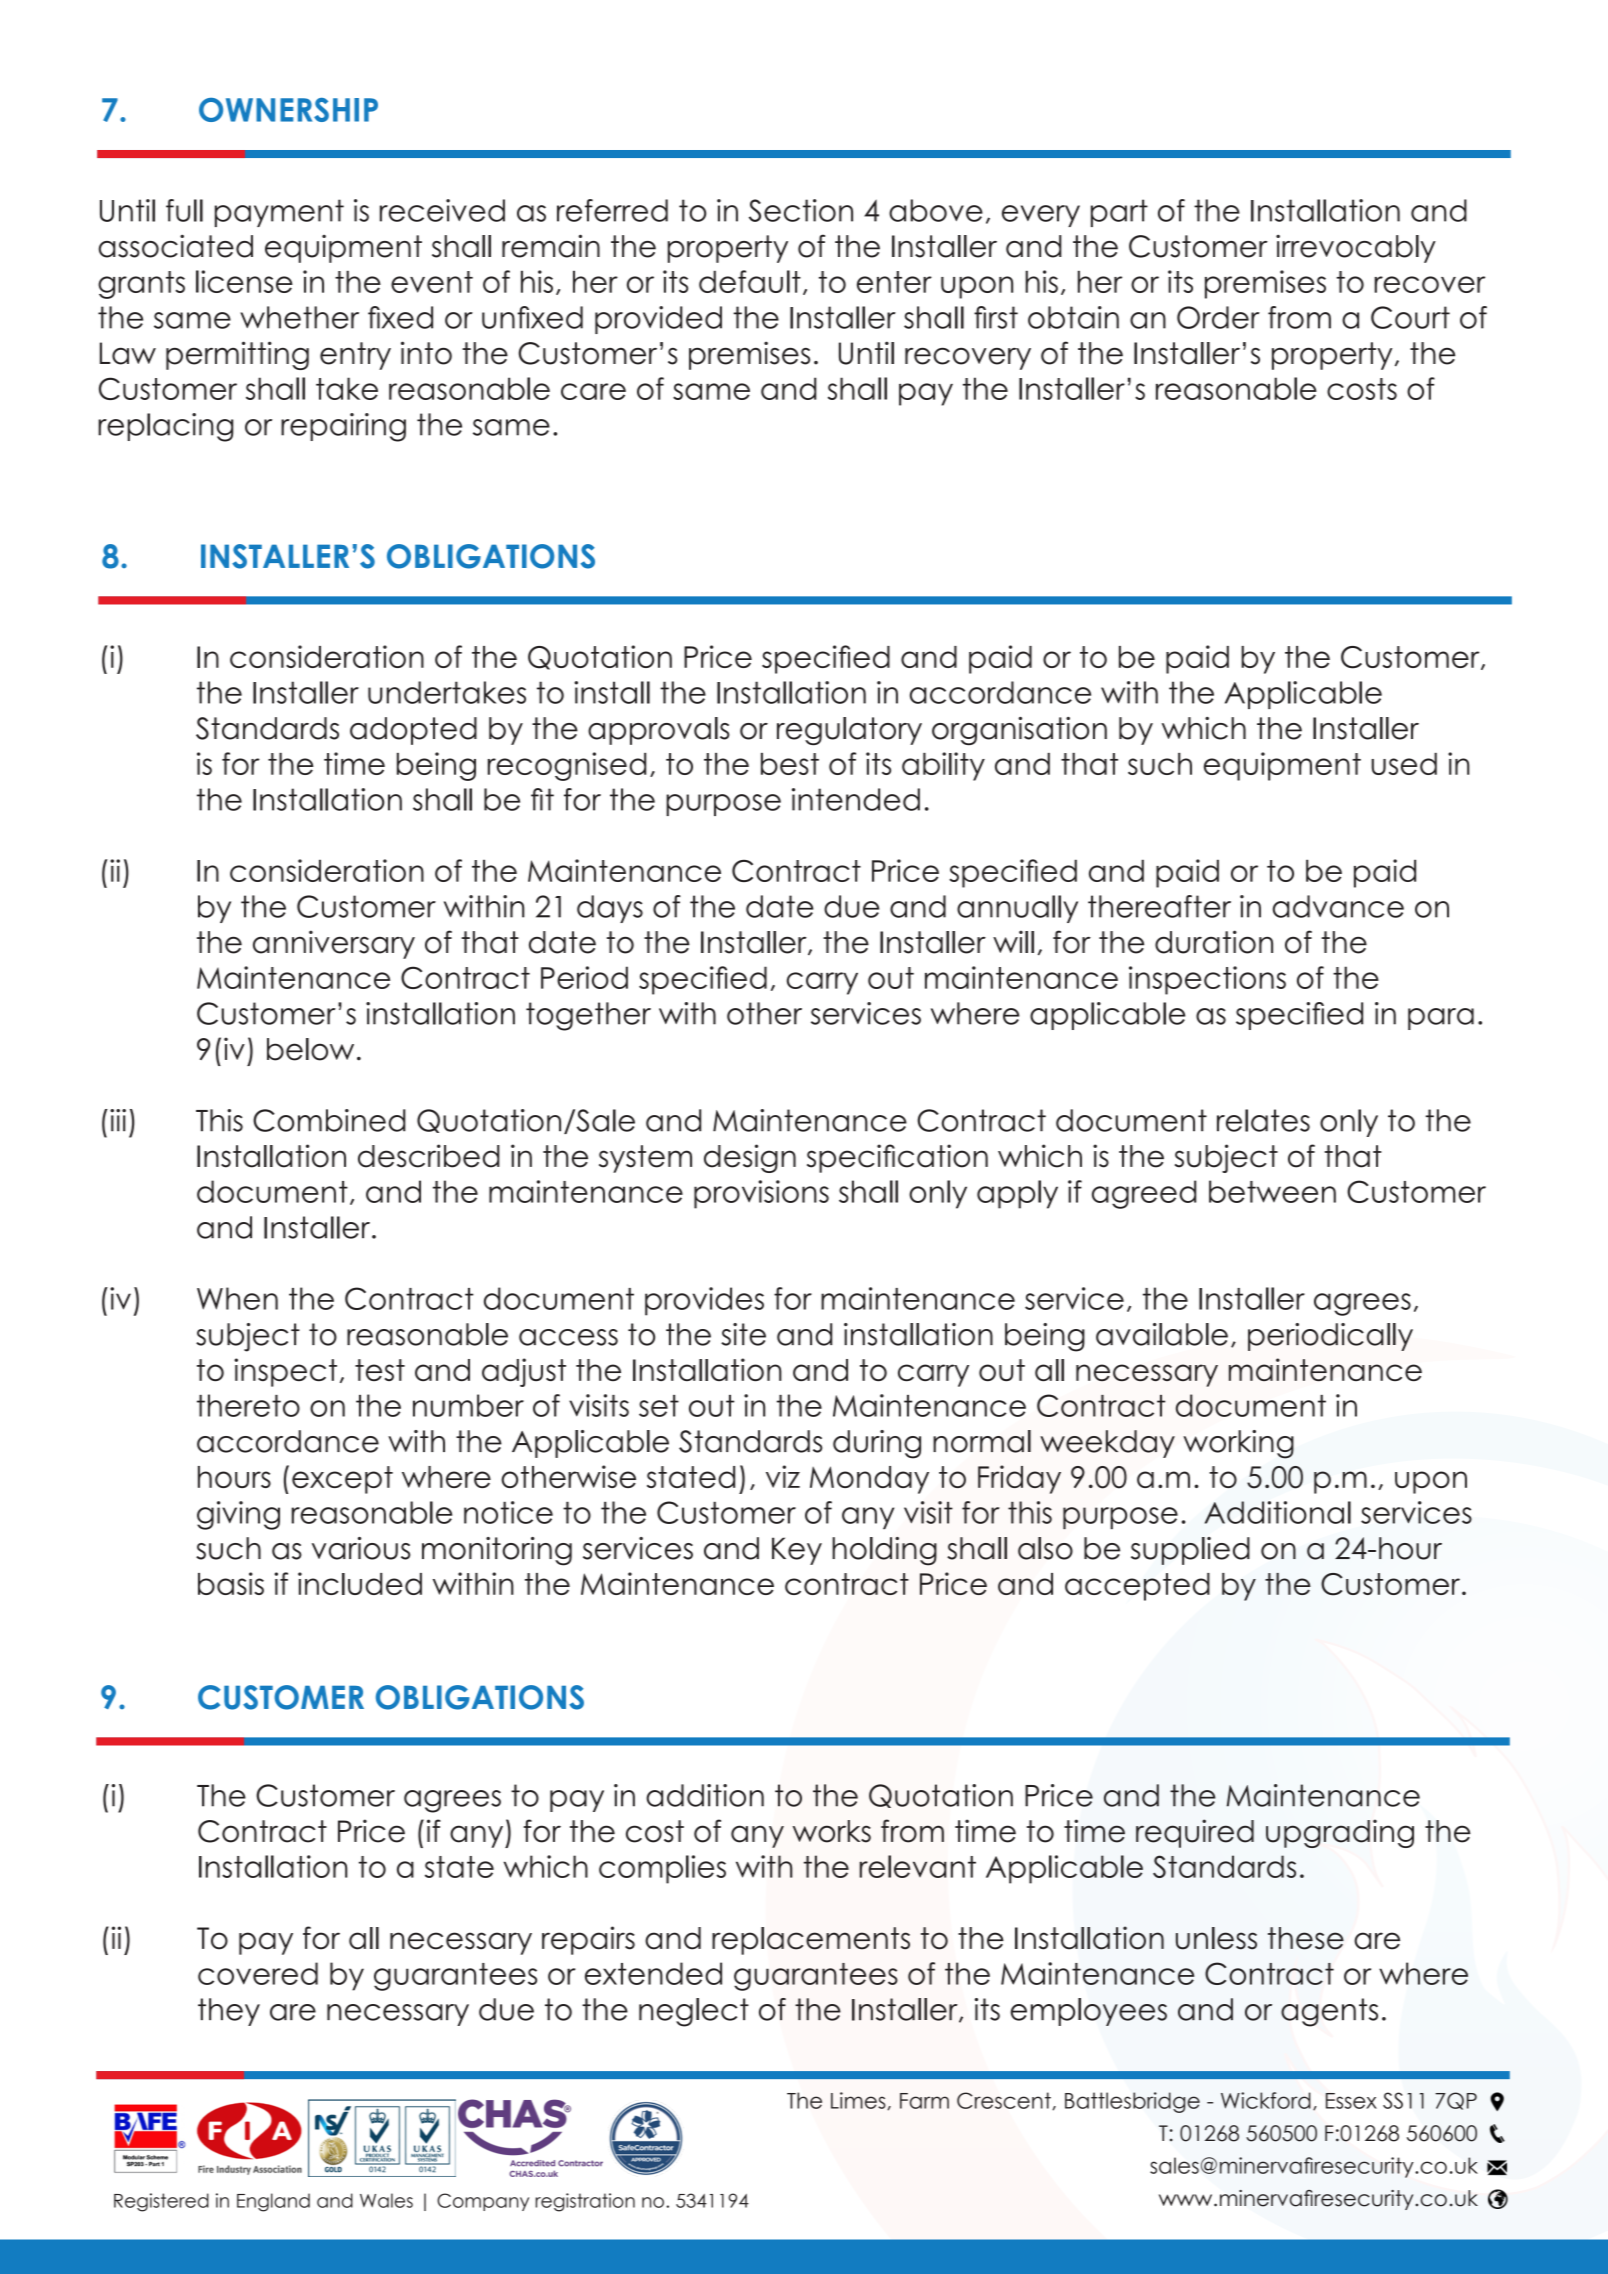  I want to click on payment, so click(279, 213).
